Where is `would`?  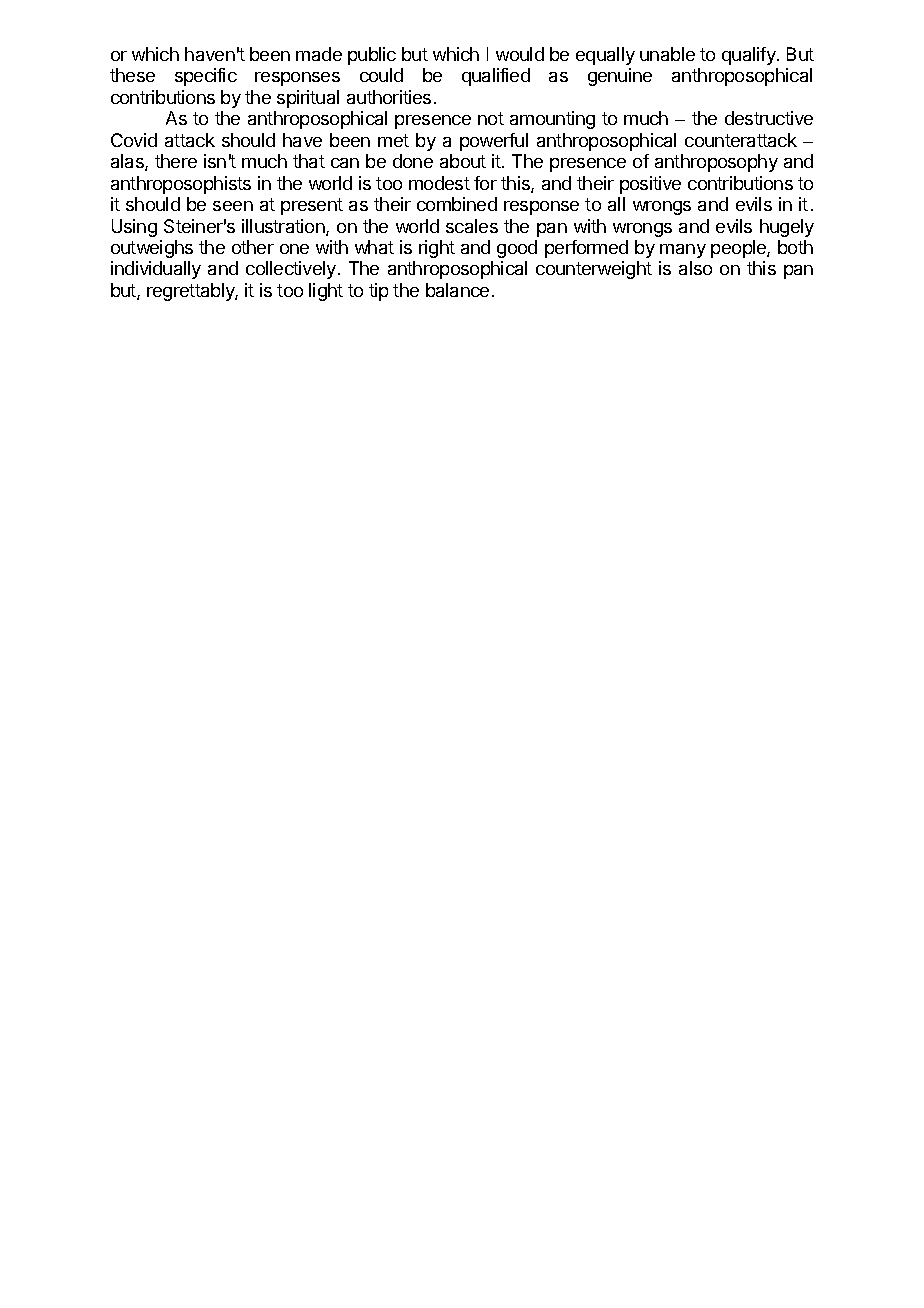 would is located at coordinates (520, 54).
